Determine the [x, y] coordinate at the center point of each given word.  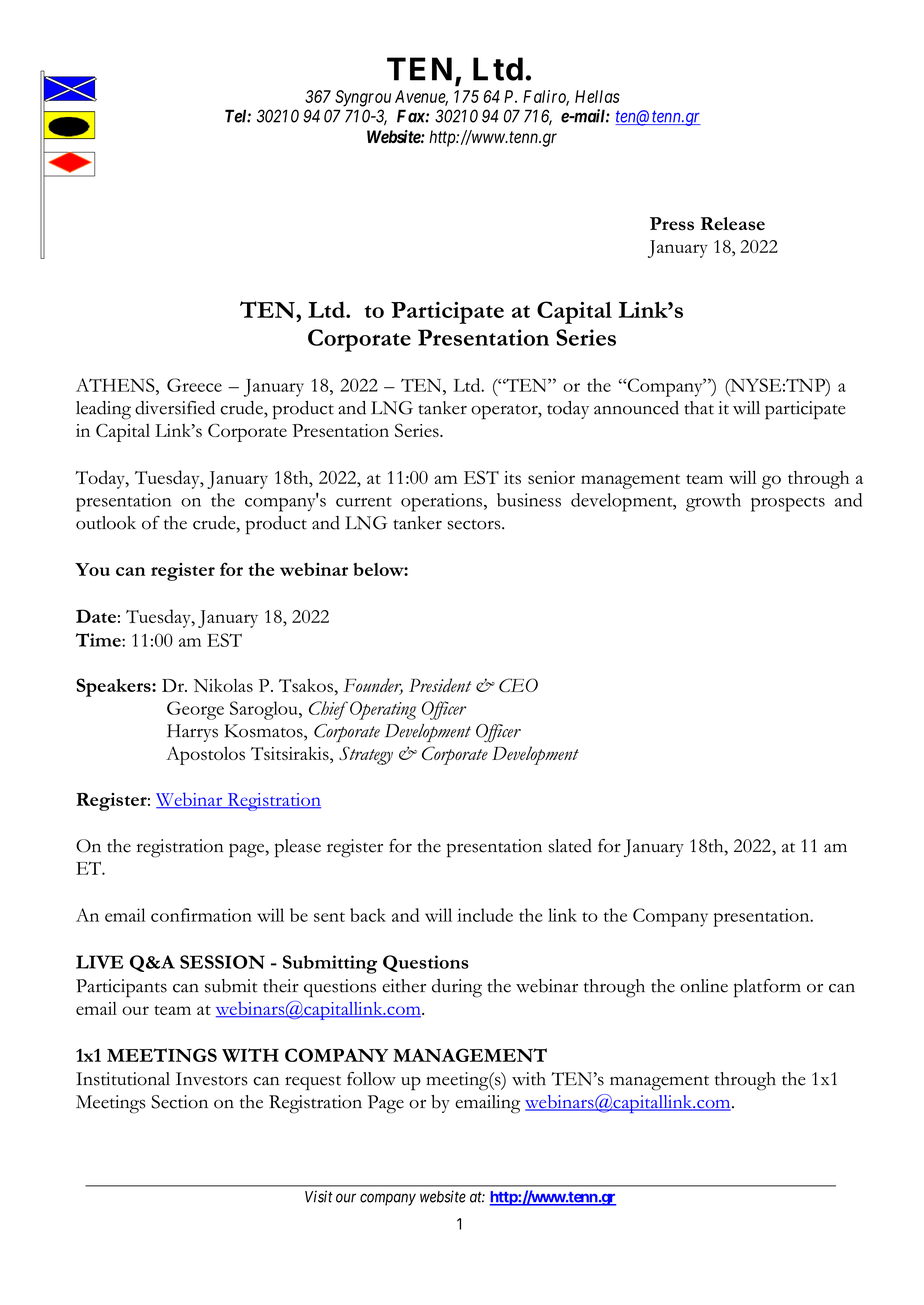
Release [733, 224]
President [440, 685]
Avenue [421, 98]
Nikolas [223, 685]
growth [713, 502]
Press [672, 224]
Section [179, 1102]
